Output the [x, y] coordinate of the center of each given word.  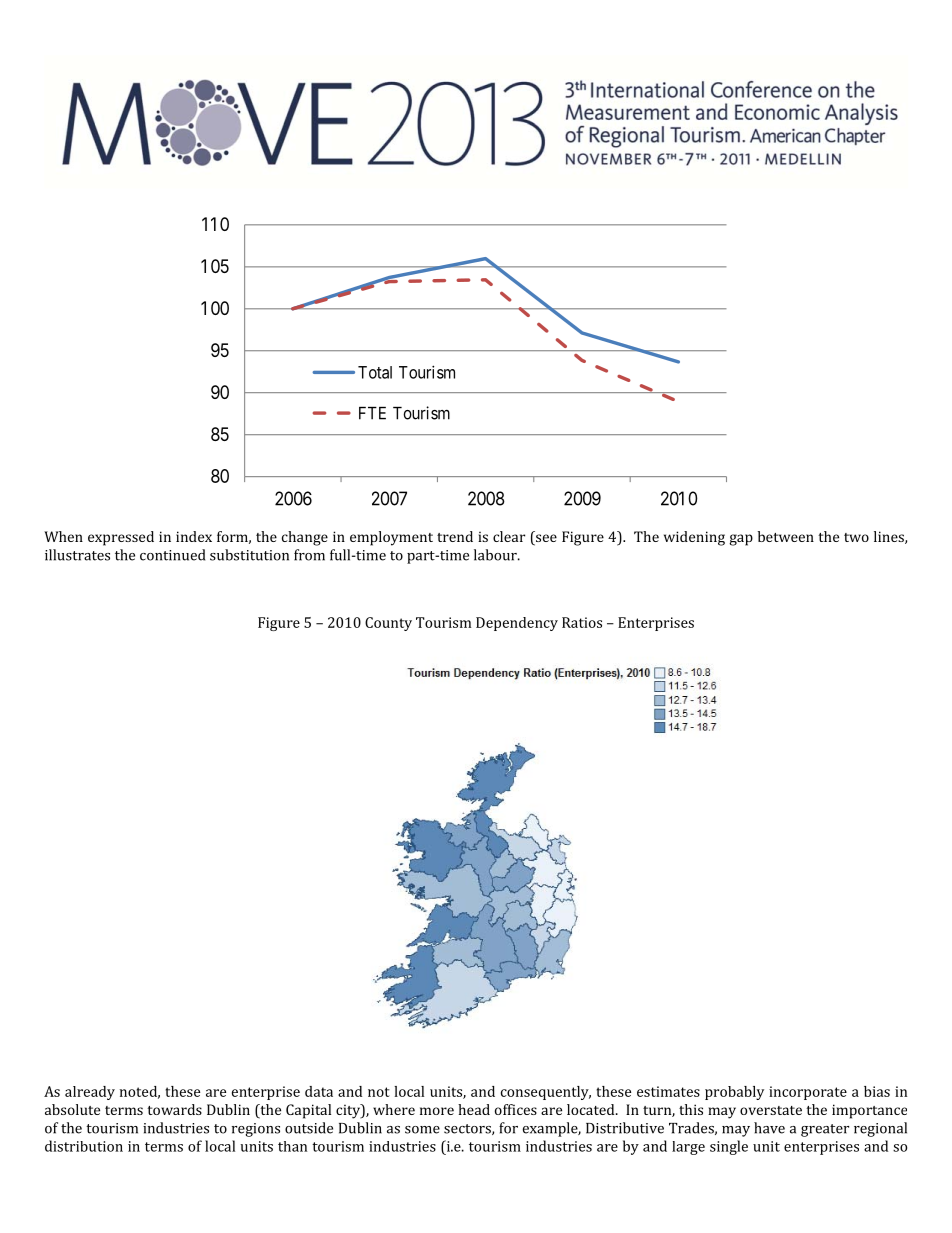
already [90, 1093]
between [786, 536]
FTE [372, 413]
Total [375, 372]
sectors [468, 1129]
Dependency [517, 624]
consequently [546, 1093]
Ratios [582, 622]
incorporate [808, 1093]
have [769, 1128]
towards [174, 1109]
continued [172, 555]
